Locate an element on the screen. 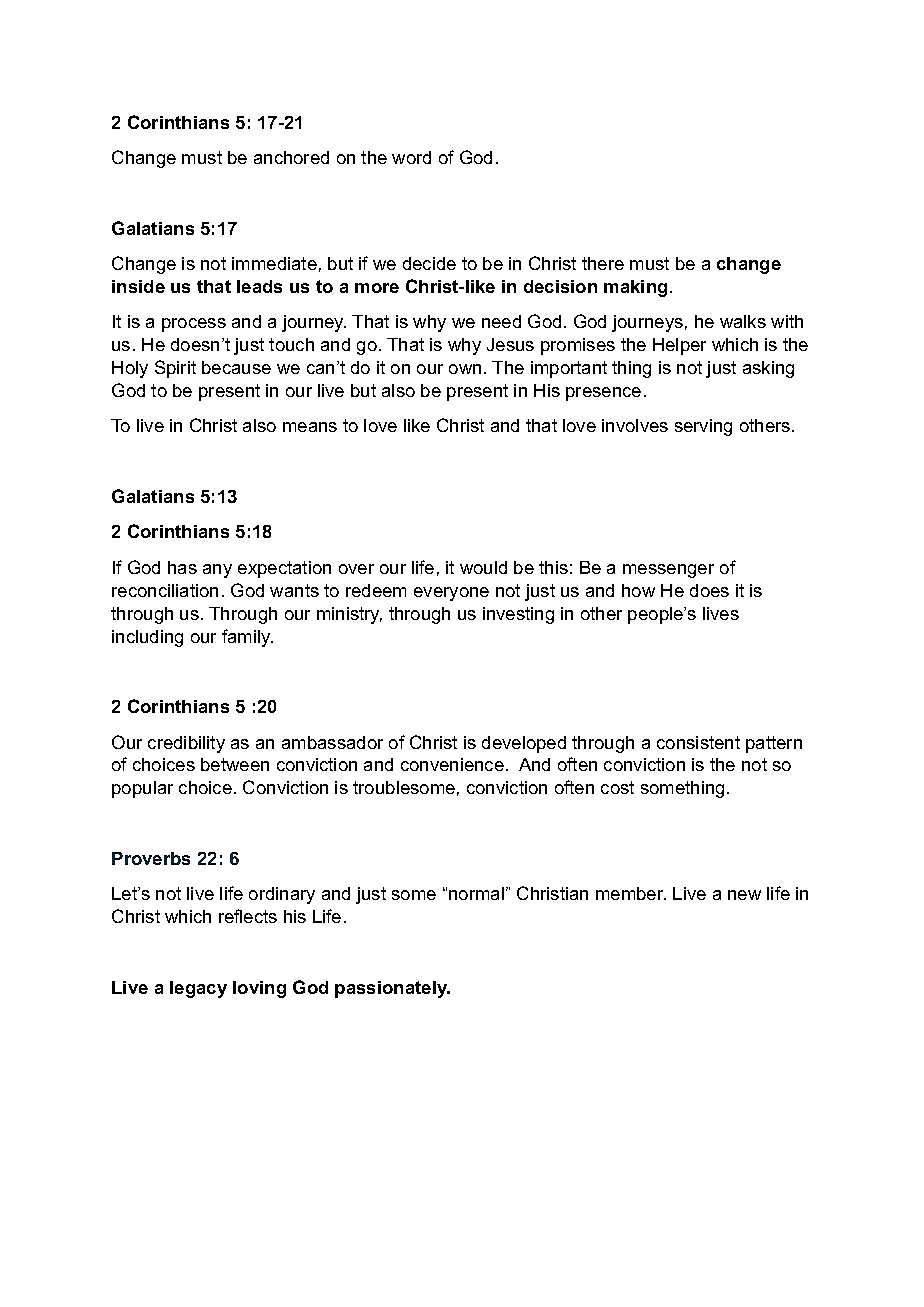 The height and width of the screenshot is (1307, 924). credibility is located at coordinates (186, 744).
